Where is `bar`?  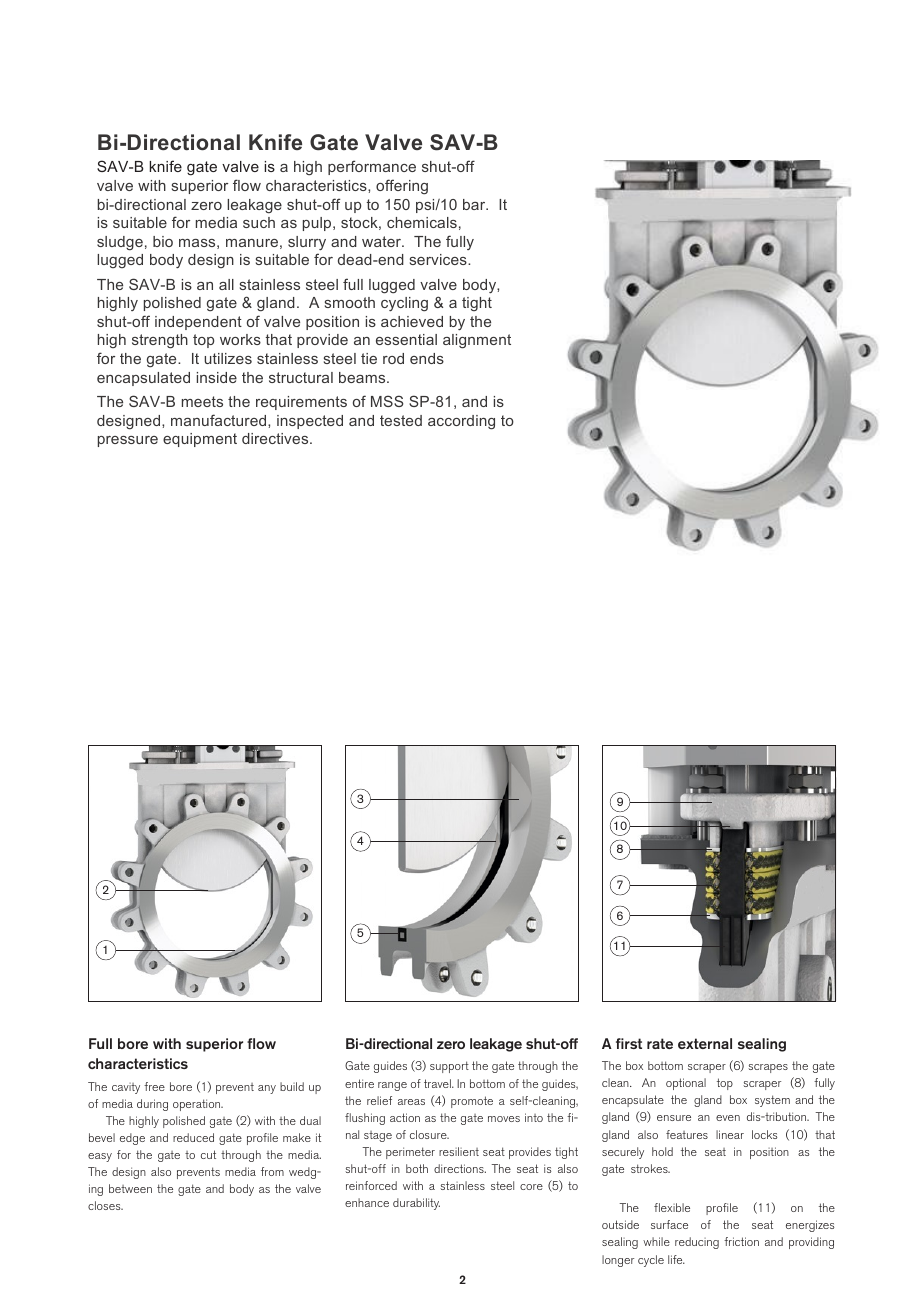
bar is located at coordinates (475, 204).
